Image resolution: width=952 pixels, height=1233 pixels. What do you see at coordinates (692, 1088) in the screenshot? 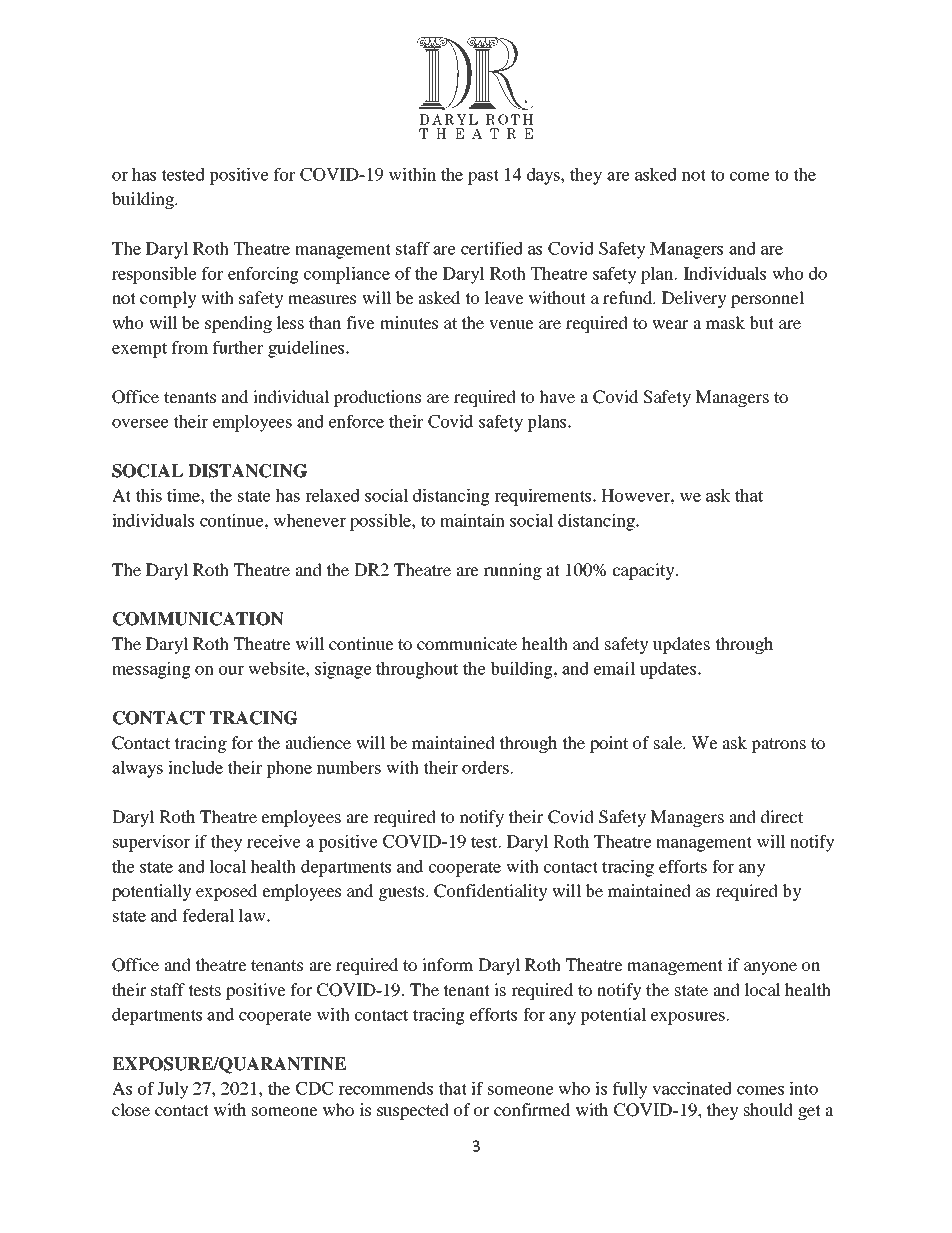
I see `vaccinated` at bounding box center [692, 1088].
